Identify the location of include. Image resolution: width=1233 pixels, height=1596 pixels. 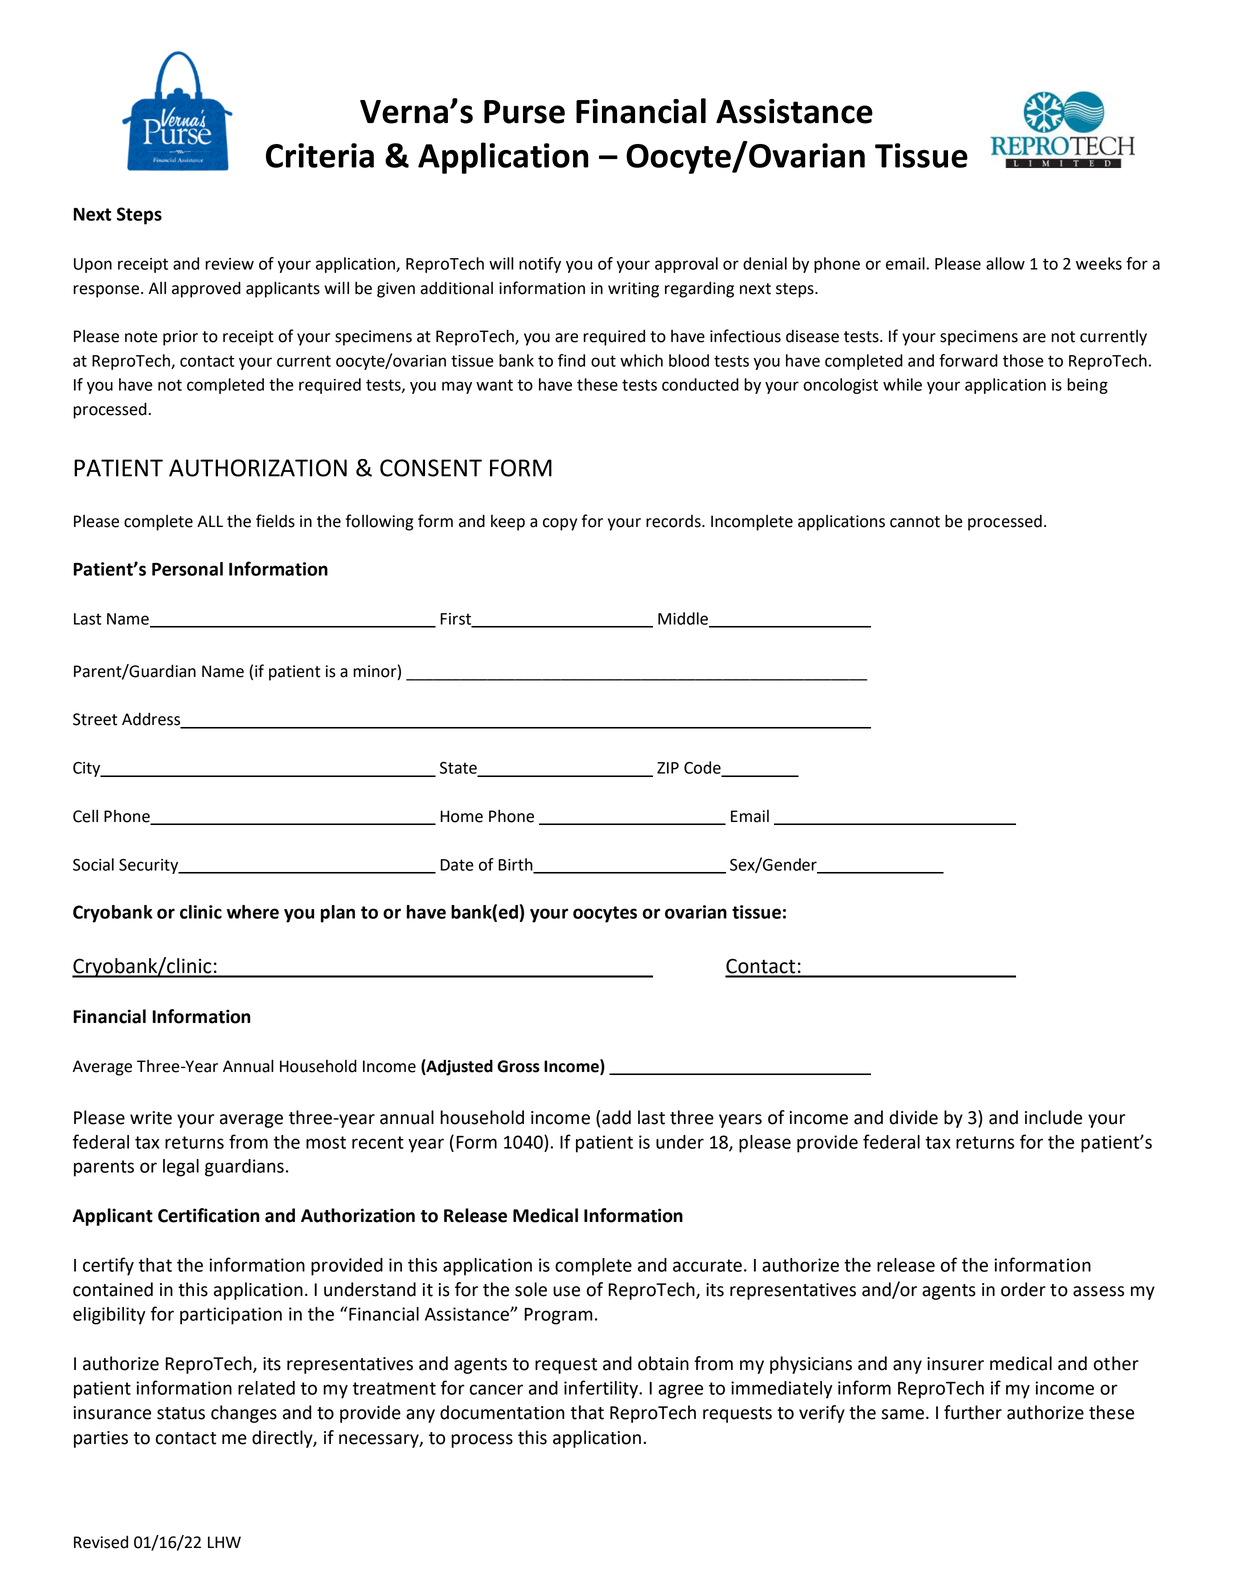
(1053, 1117).
